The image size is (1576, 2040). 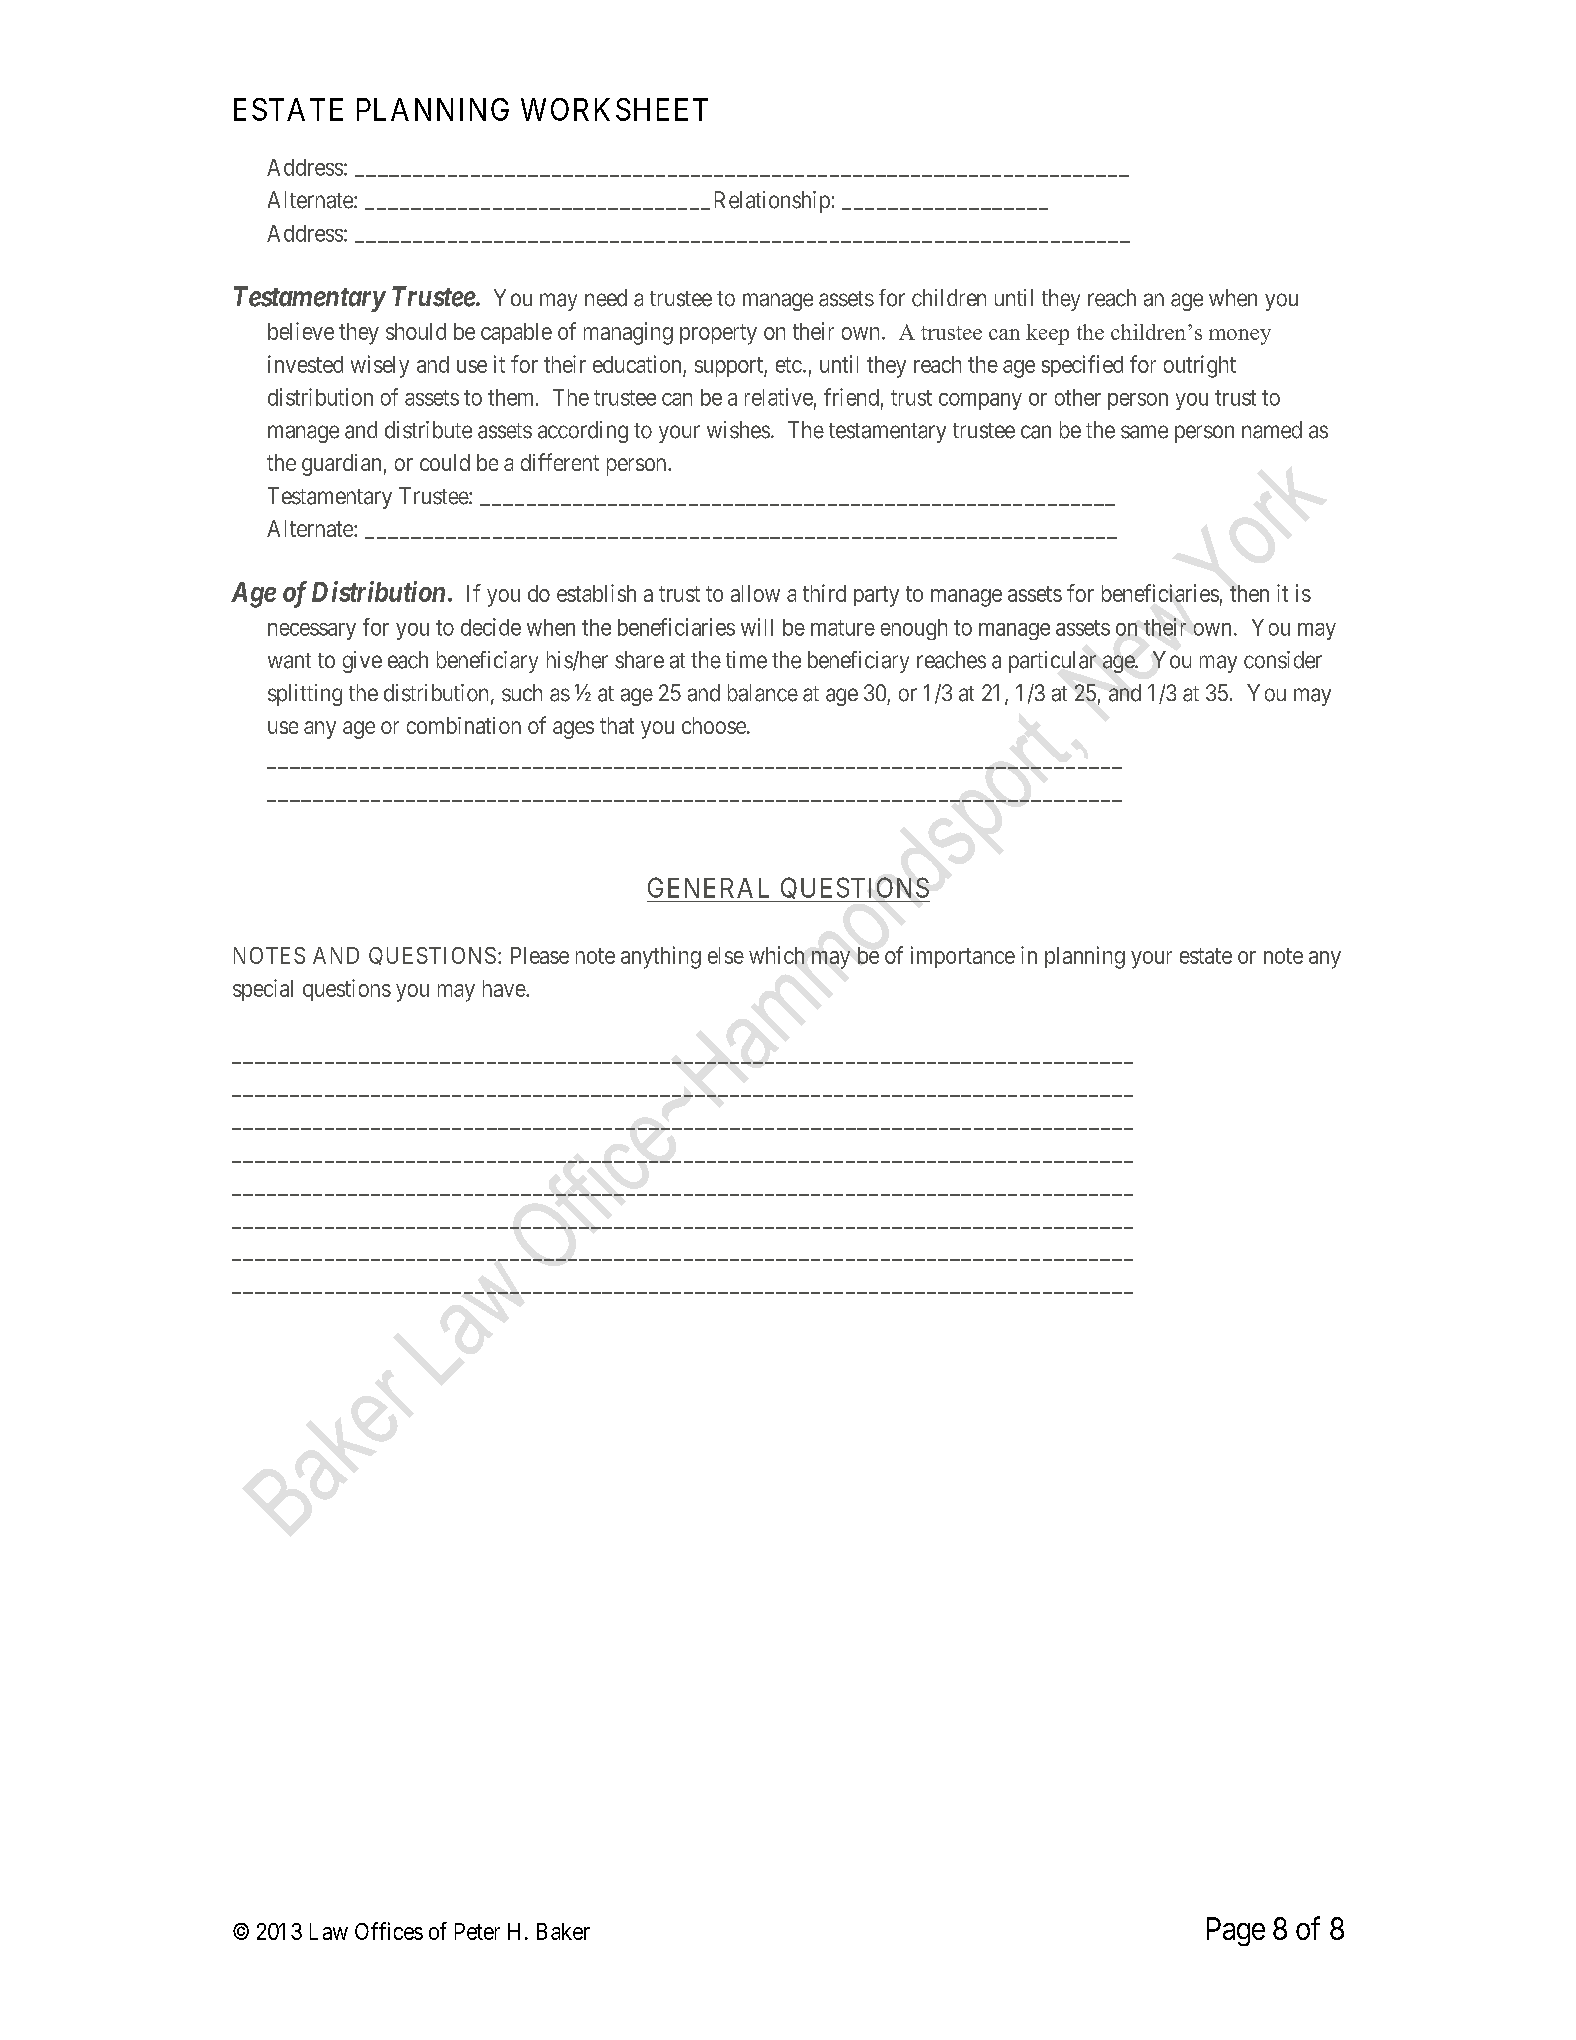 I want to click on have, so click(x=505, y=988).
